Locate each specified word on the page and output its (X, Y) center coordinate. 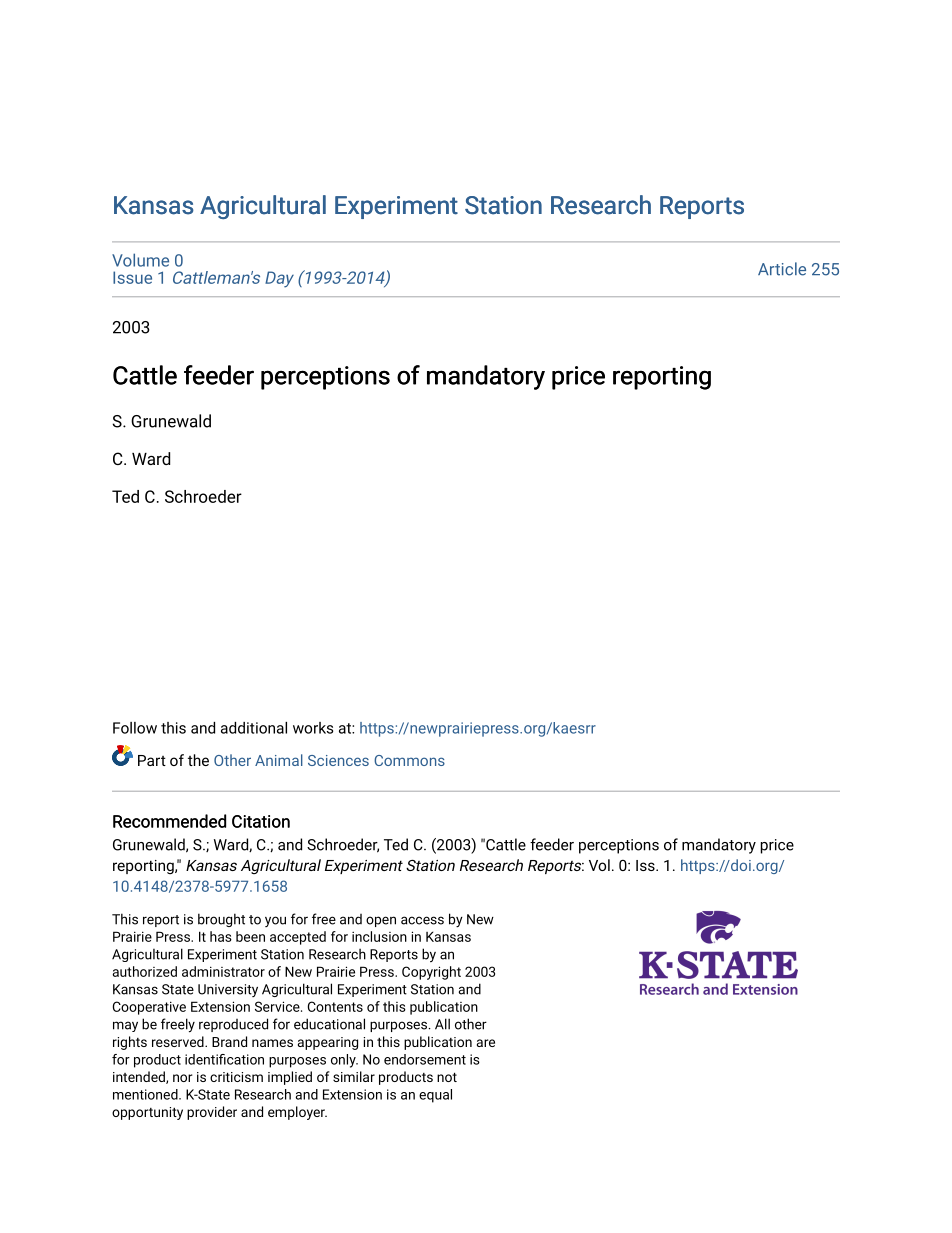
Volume (140, 260)
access (422, 920)
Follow (135, 728)
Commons (409, 760)
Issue (132, 277)
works (313, 728)
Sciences (338, 760)
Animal (279, 760)
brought (221, 920)
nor (183, 1078)
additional (254, 728)
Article (782, 269)
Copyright (431, 973)
